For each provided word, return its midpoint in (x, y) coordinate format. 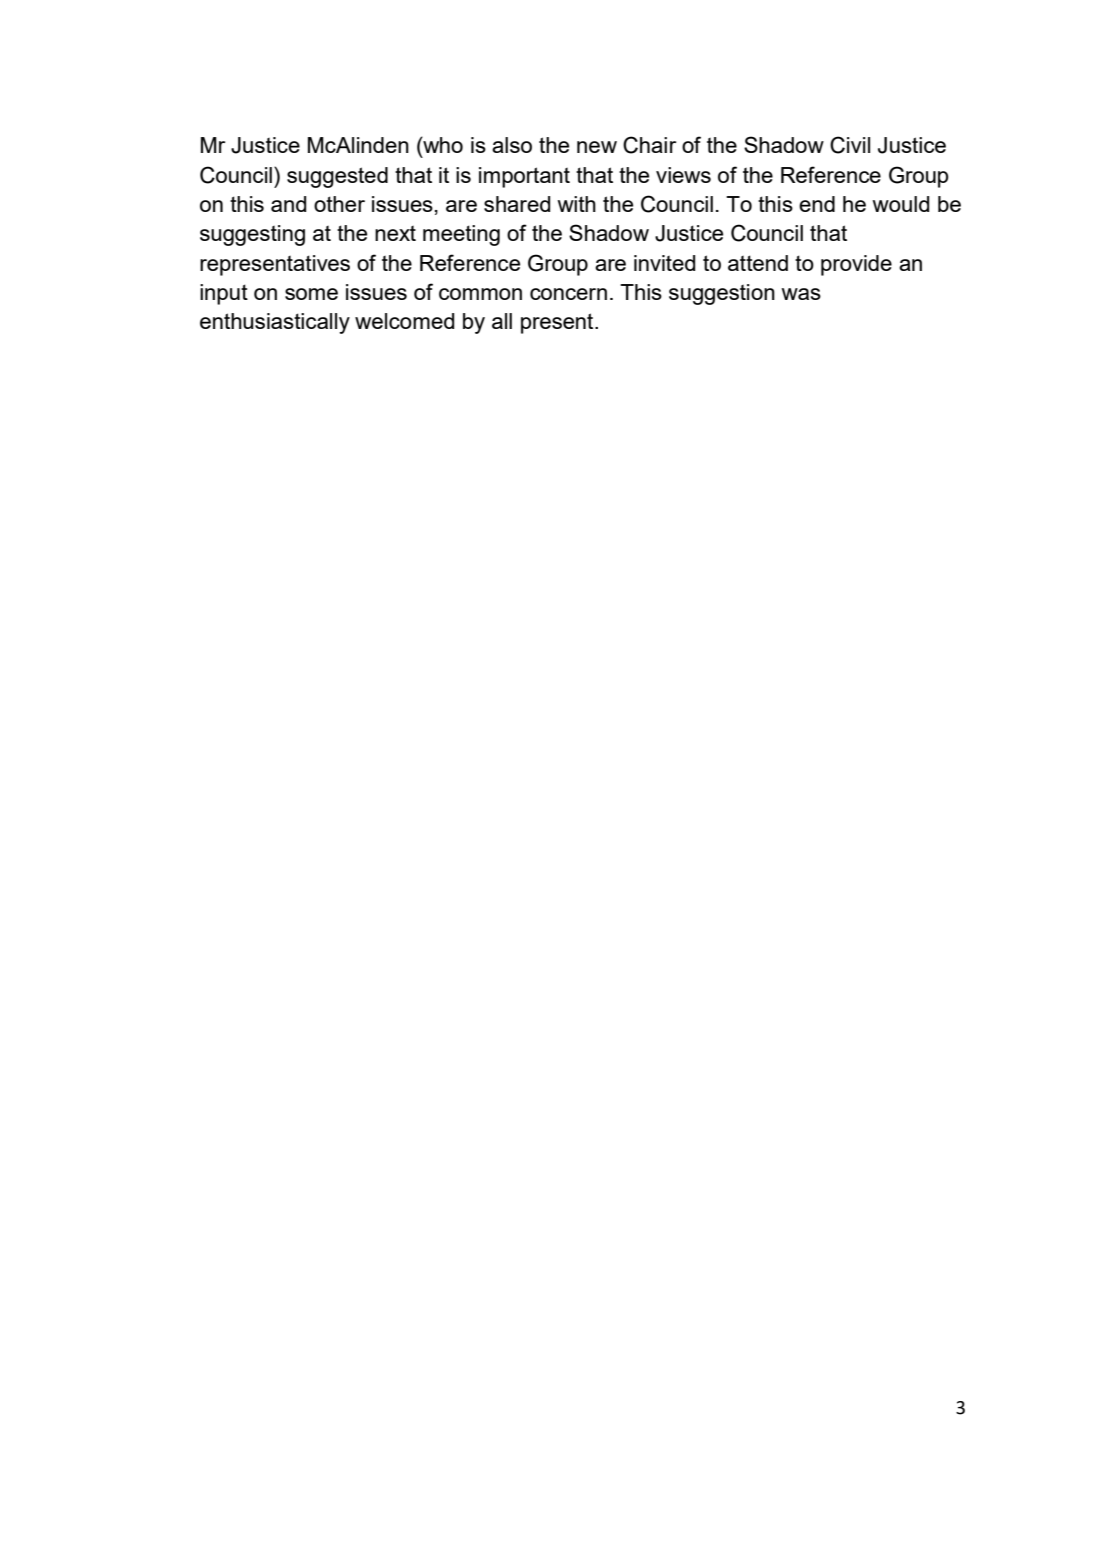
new (597, 147)
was (801, 294)
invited (664, 263)
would (900, 204)
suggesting (252, 235)
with (576, 204)
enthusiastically (275, 323)
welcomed (404, 321)
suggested (337, 177)
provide (856, 265)
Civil (850, 145)
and (288, 204)
